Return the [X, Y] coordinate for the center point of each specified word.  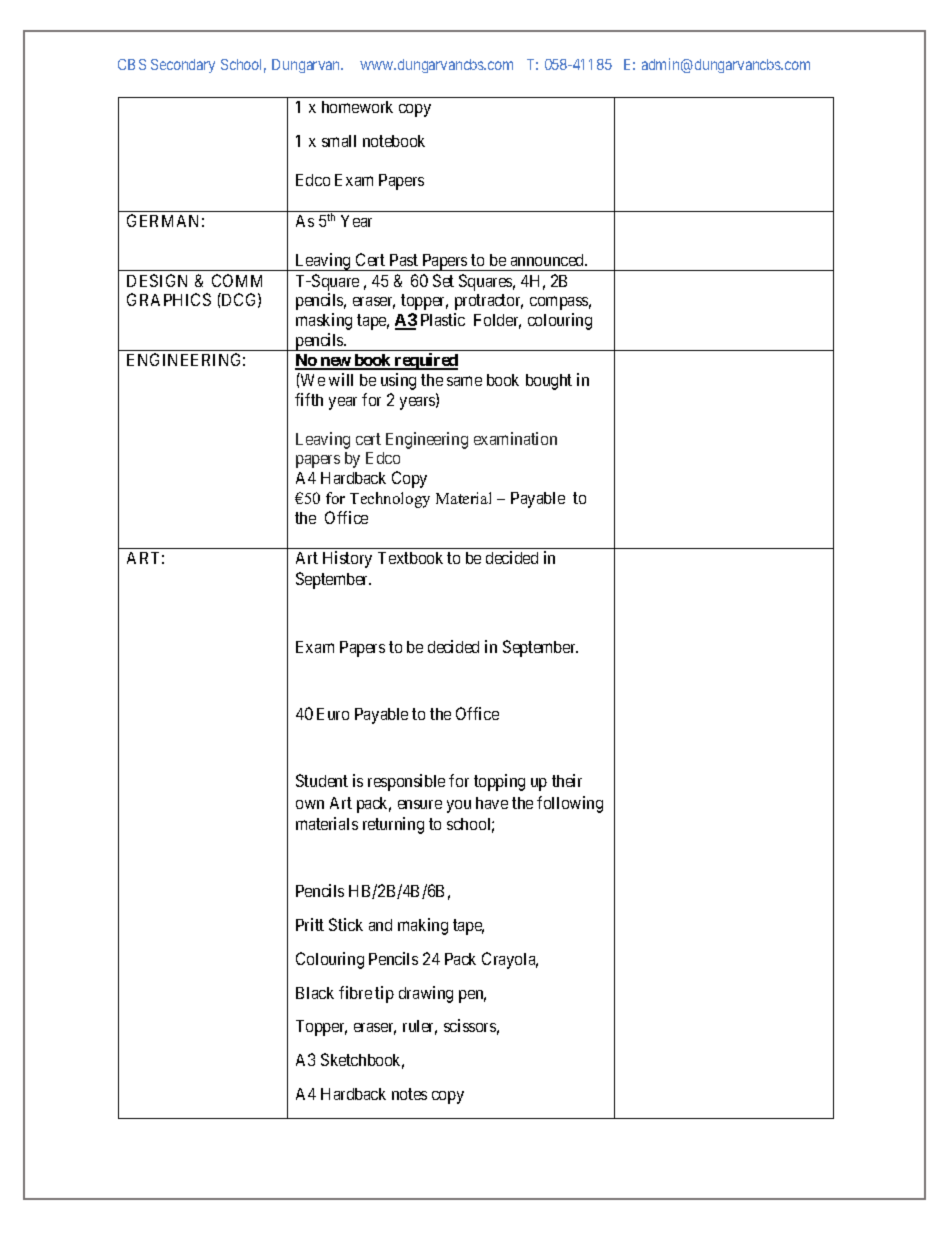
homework [357, 107]
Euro [333, 714]
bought [549, 382]
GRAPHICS [169, 299]
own [310, 804]
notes [409, 1094]
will [341, 379]
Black [315, 993]
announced [549, 260]
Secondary [183, 66]
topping [499, 782]
